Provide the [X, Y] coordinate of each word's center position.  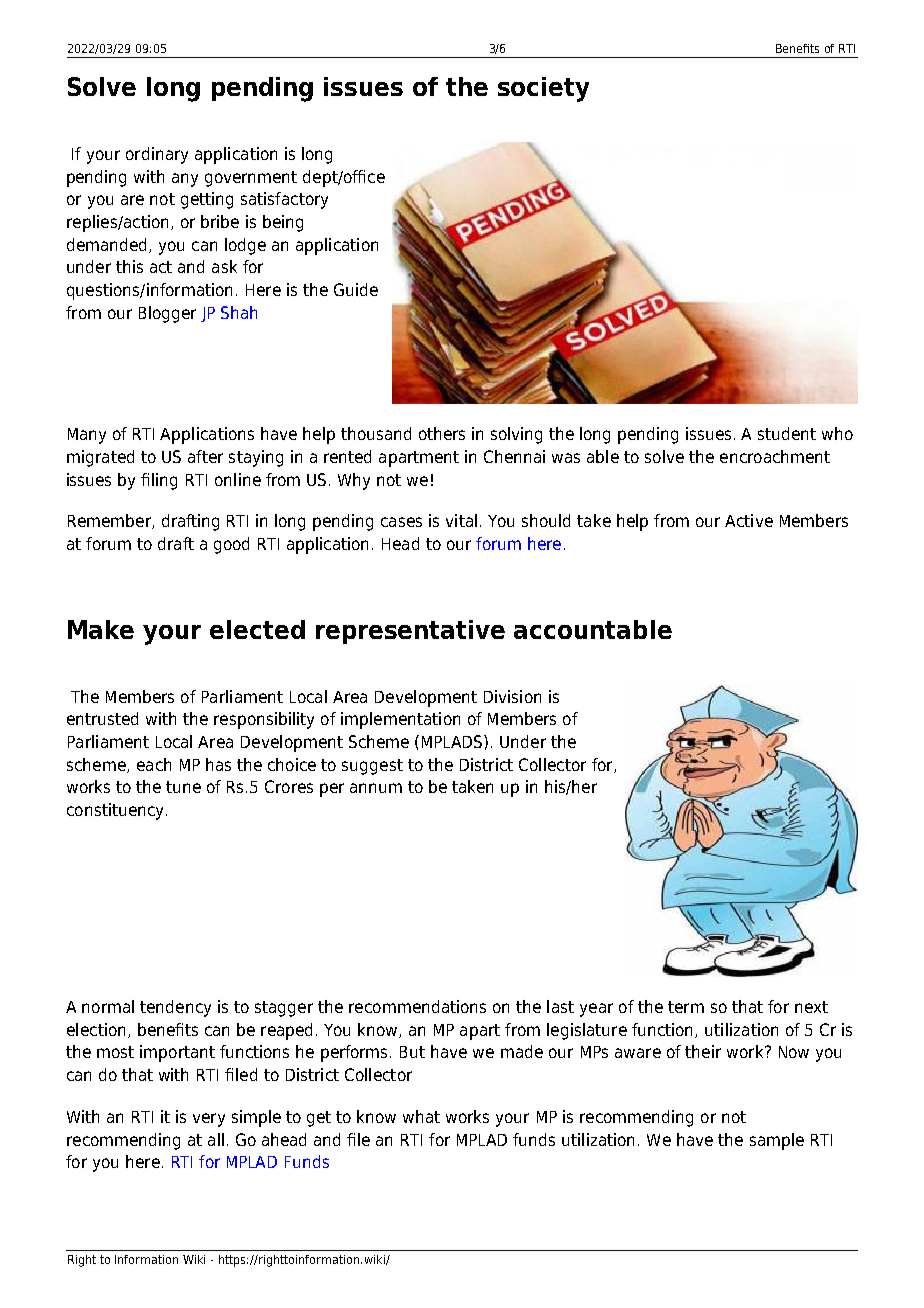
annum [376, 788]
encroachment [775, 456]
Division [512, 696]
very [209, 1120]
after [205, 456]
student [787, 433]
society [543, 89]
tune [183, 787]
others [442, 433]
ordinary [157, 155]
